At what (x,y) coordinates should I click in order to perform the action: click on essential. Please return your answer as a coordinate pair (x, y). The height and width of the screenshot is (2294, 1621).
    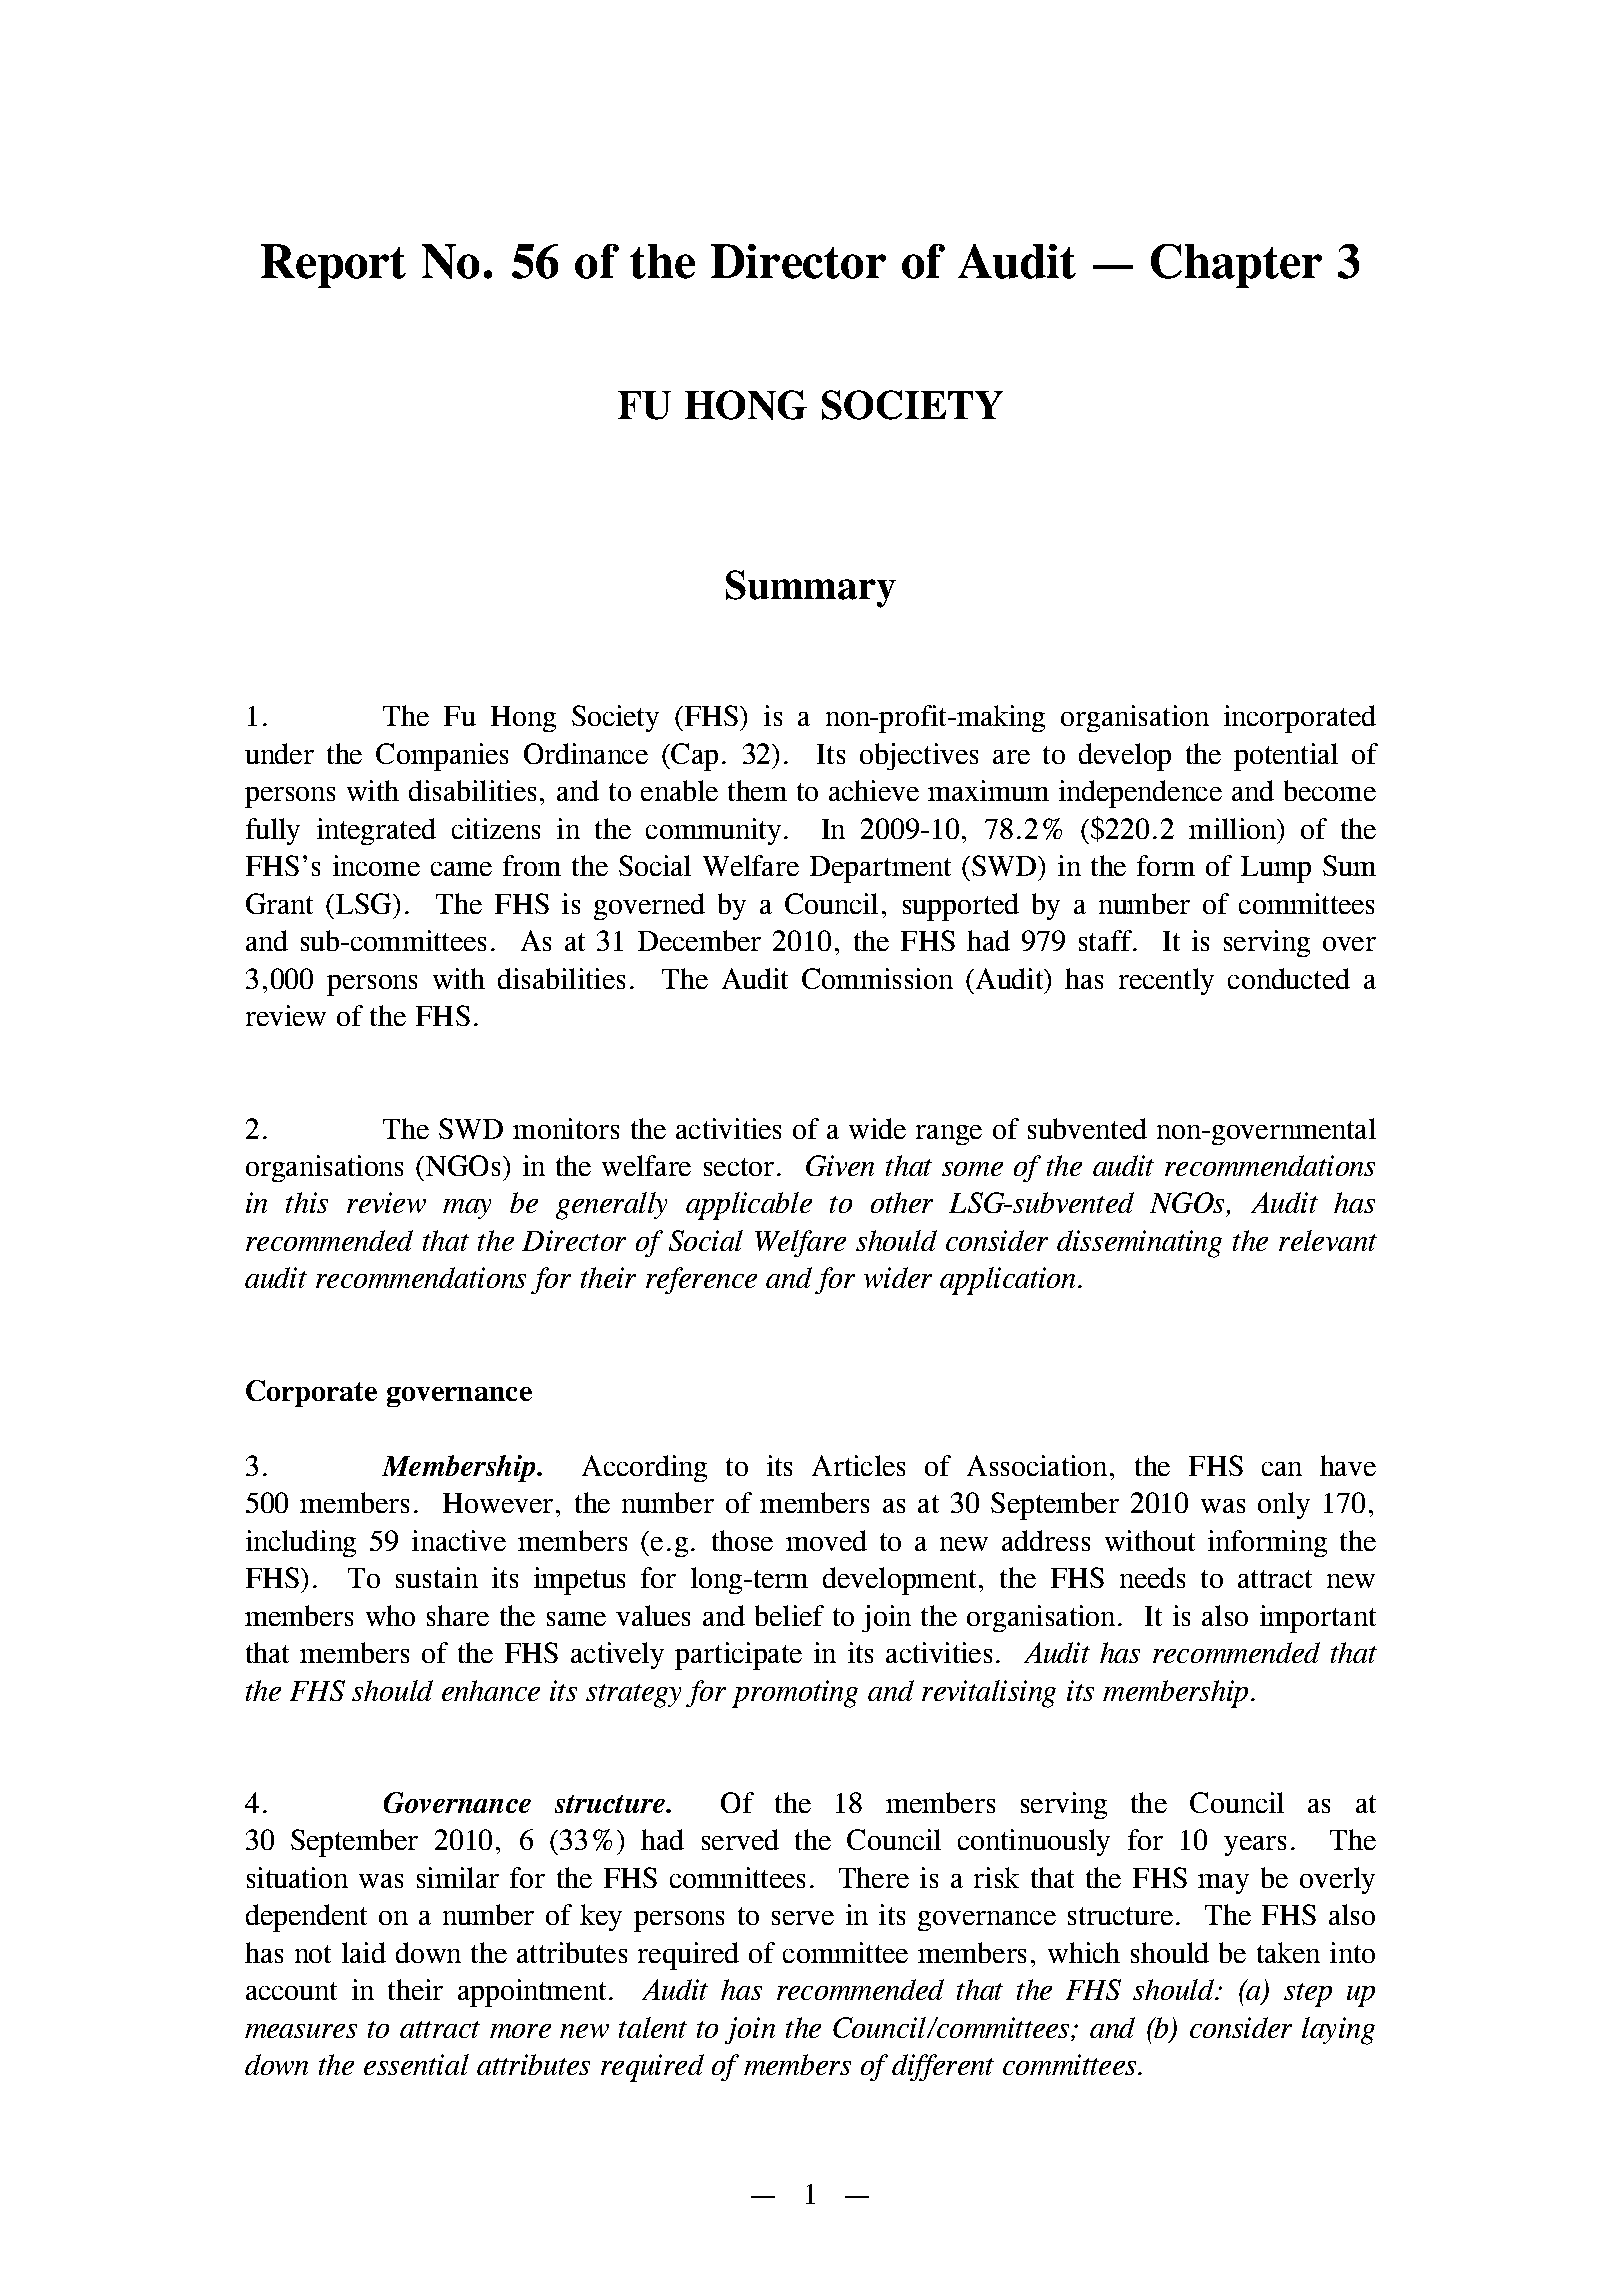
    Looking at the image, I should click on (416, 2064).
